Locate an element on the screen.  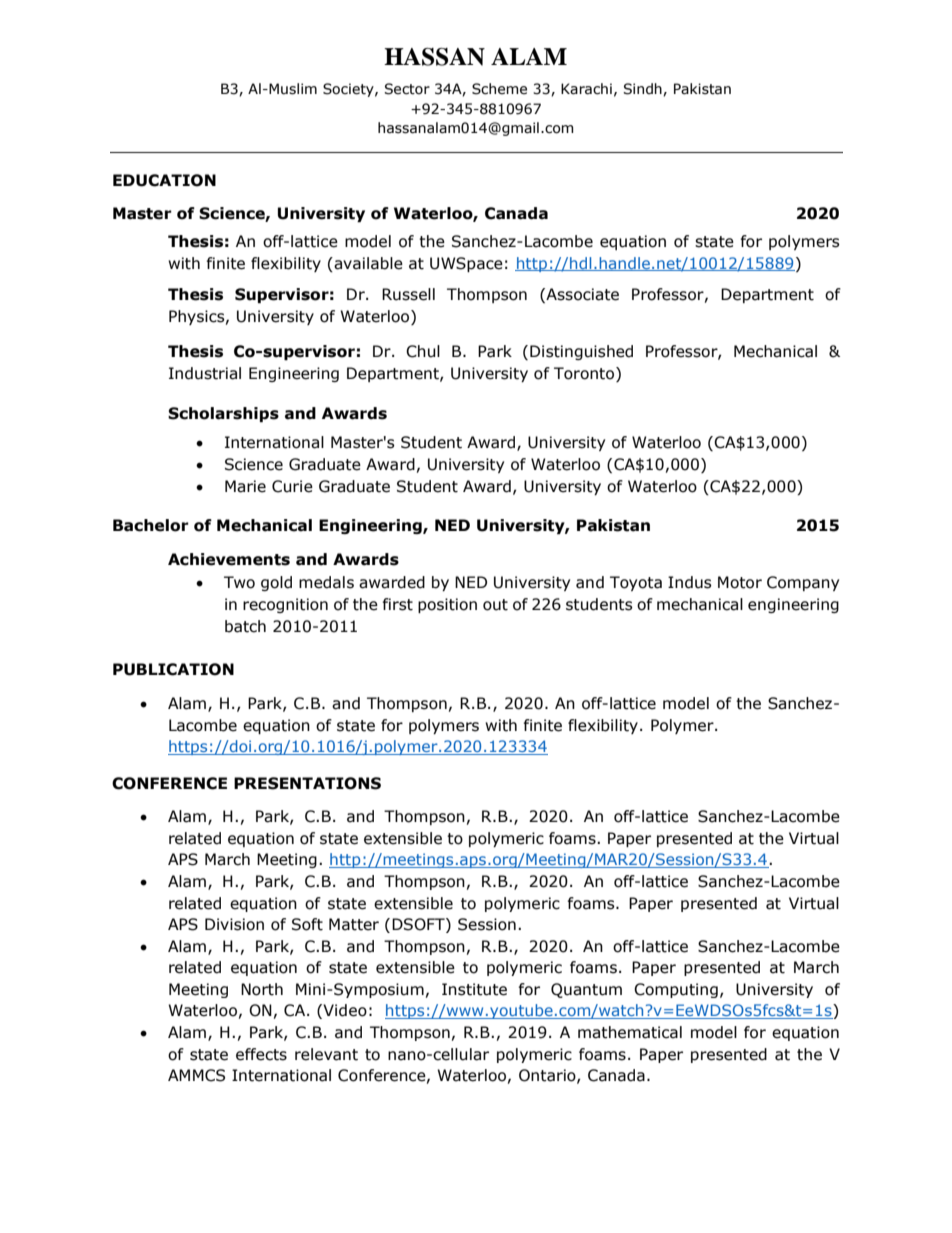
Motor is located at coordinates (740, 582).
